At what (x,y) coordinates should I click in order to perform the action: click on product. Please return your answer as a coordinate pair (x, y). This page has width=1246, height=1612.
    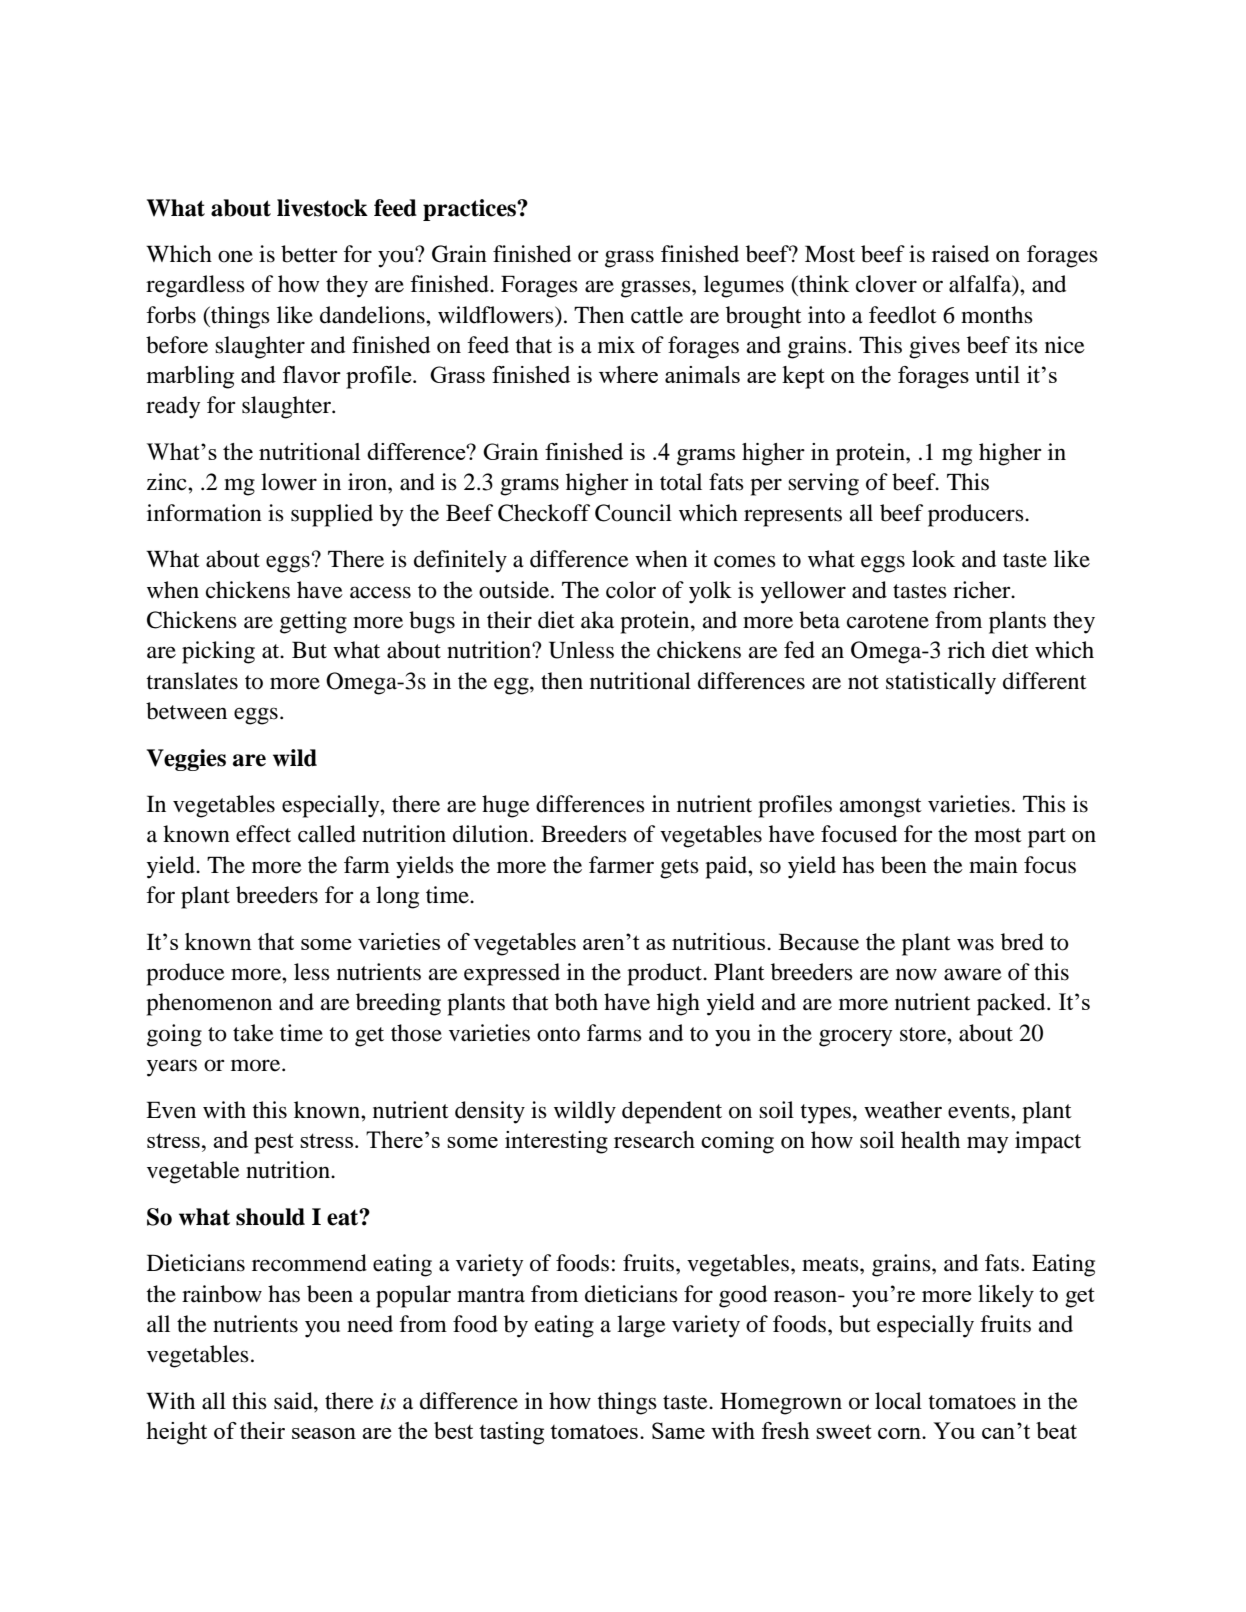
    Looking at the image, I should click on (666, 974).
